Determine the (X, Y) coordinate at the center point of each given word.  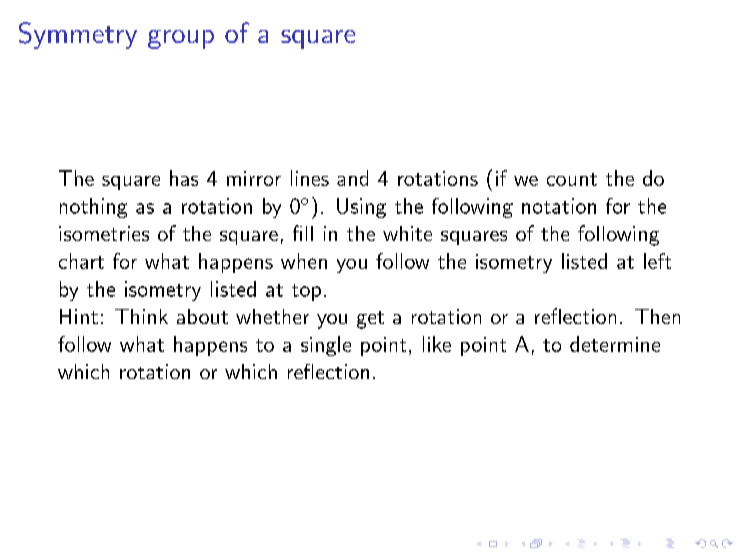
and (352, 178)
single (326, 346)
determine (615, 344)
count (572, 179)
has (184, 178)
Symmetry (78, 35)
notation (559, 206)
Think (141, 316)
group (181, 39)
